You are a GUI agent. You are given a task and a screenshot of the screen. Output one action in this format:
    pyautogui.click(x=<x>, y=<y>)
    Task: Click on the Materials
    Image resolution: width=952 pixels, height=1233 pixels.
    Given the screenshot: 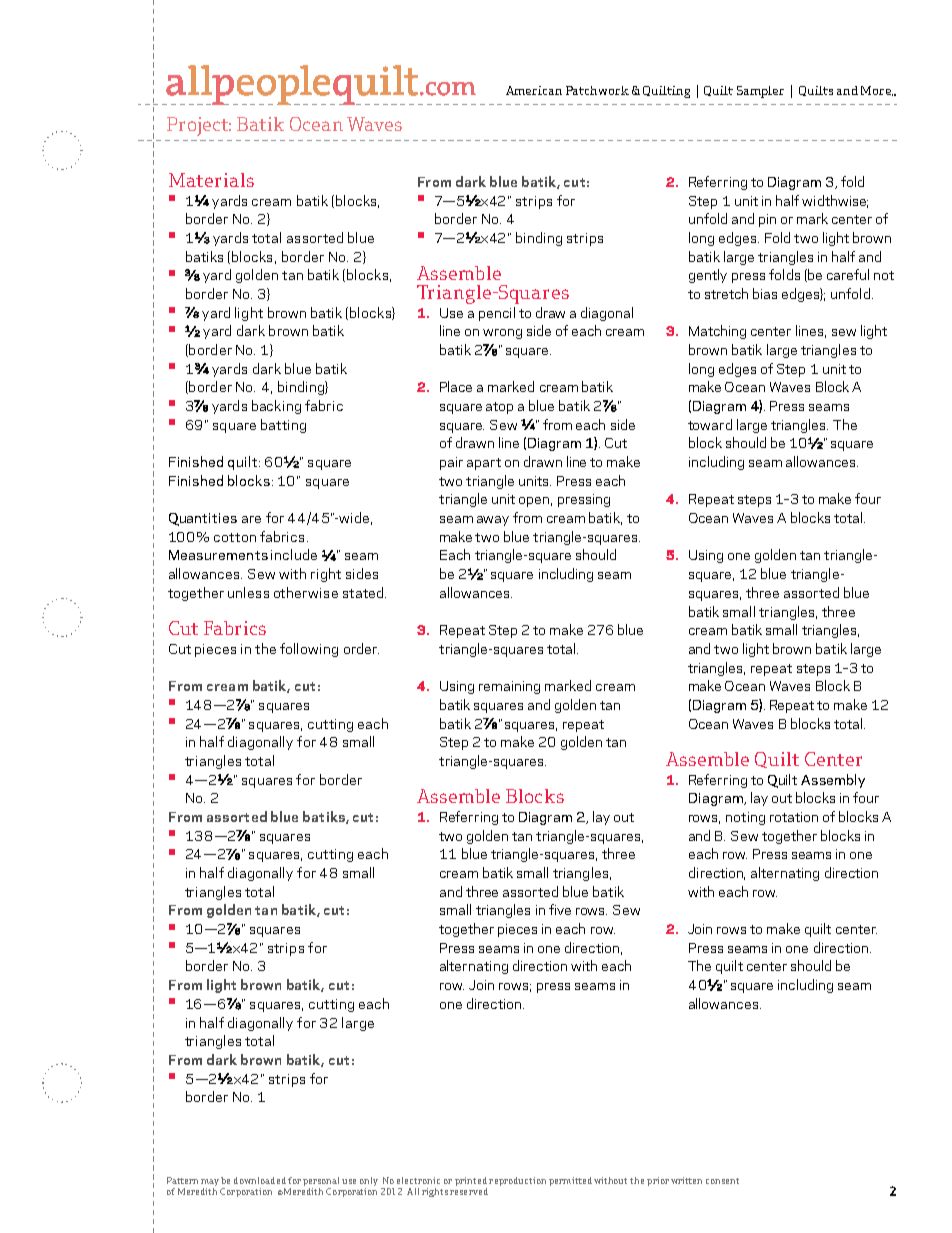 What is the action you would take?
    pyautogui.click(x=211, y=180)
